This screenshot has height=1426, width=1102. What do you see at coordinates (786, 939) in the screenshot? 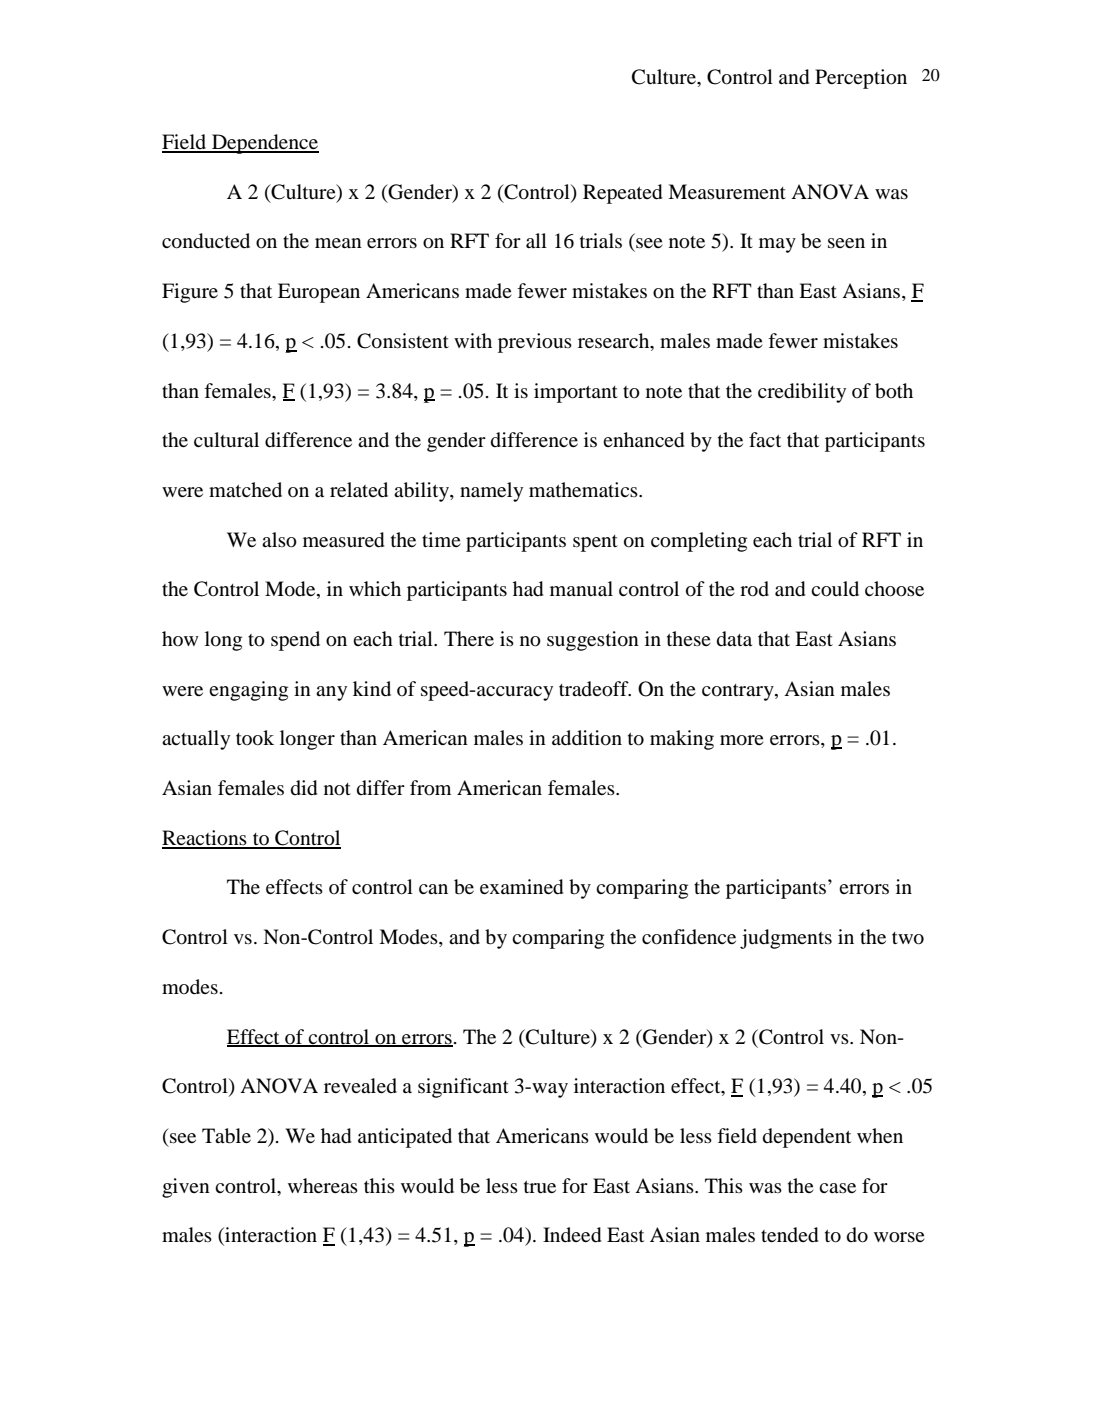
I see `judgments` at bounding box center [786, 939].
